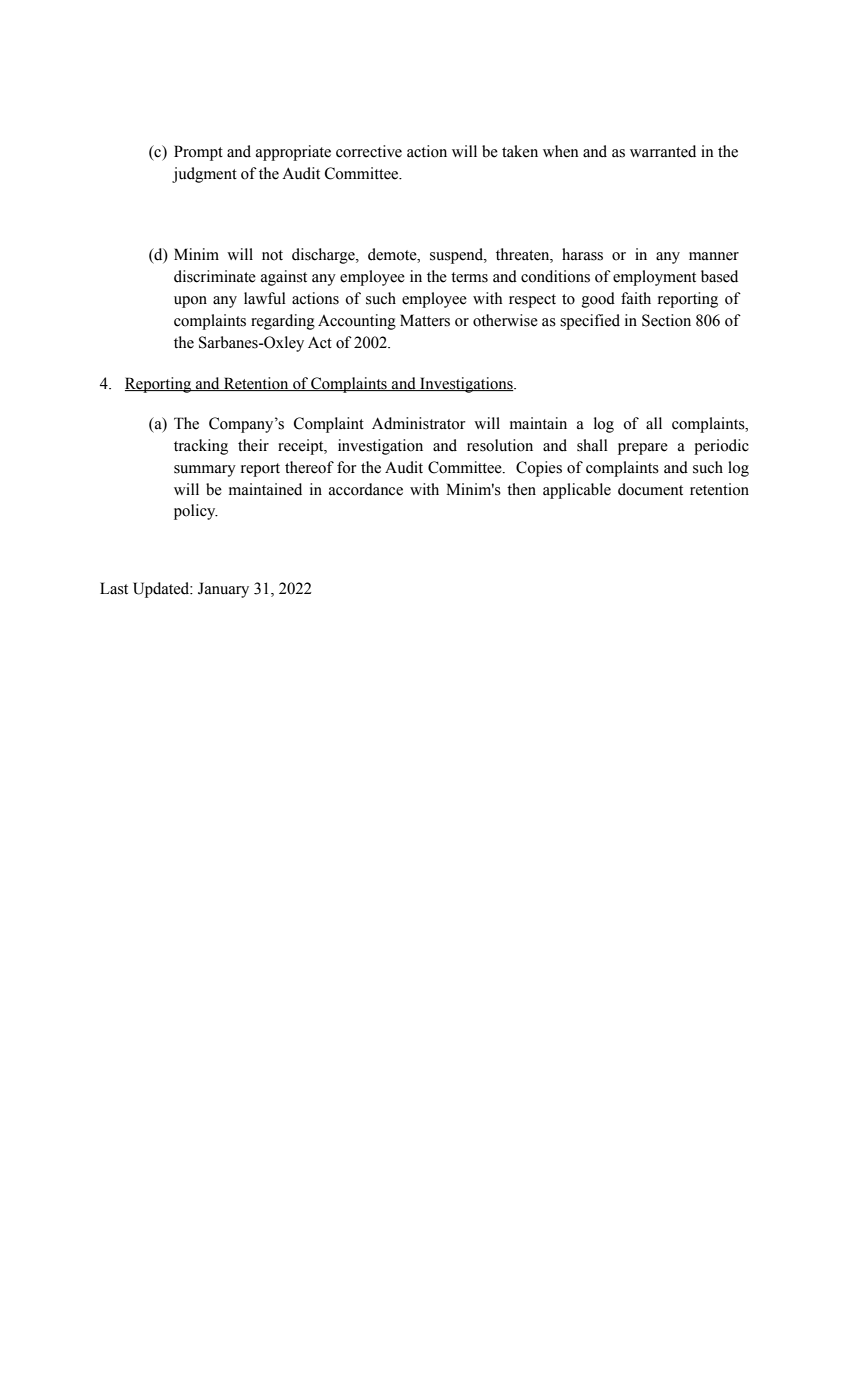 The width and height of the page is (849, 1400). I want to click on suspend, so click(458, 256).
